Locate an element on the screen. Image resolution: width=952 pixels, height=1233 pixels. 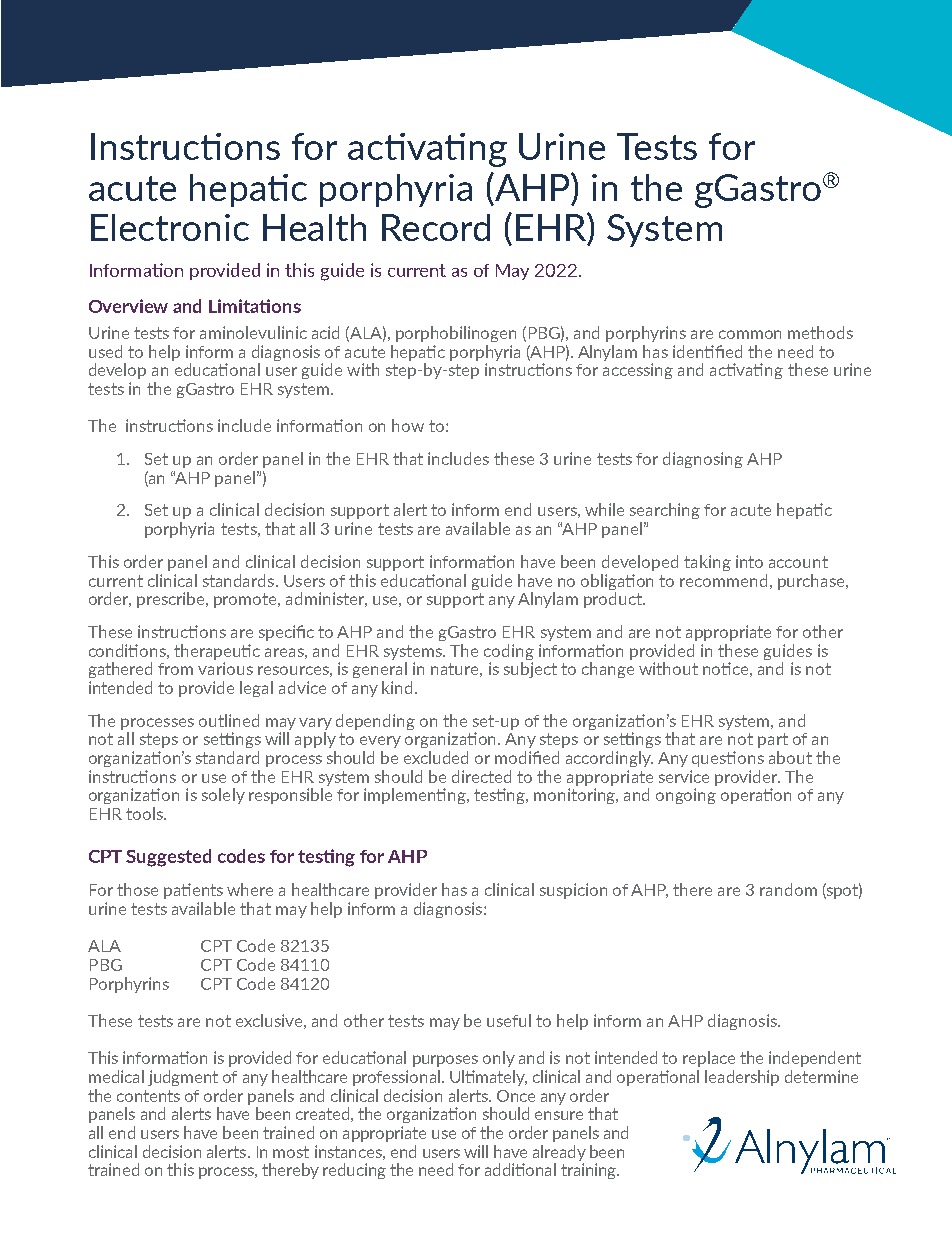
Record is located at coordinates (436, 227).
